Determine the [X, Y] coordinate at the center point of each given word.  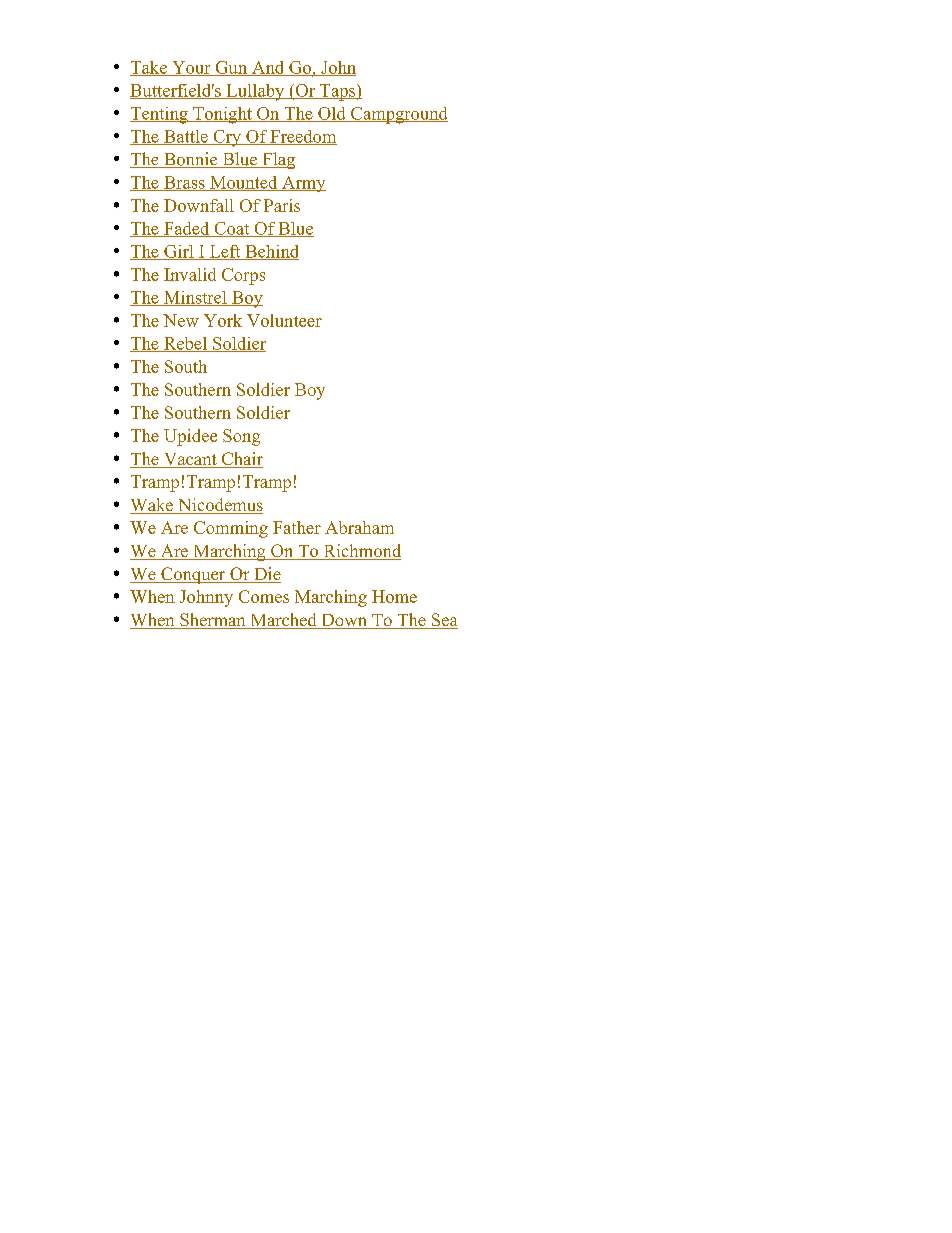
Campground [398, 115]
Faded [187, 229]
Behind [271, 252]
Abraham [359, 527]
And [268, 68]
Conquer [193, 575]
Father [297, 527]
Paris [282, 205]
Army [303, 184]
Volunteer [284, 320]
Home [394, 596]
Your [191, 68]
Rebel [185, 344]
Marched [283, 621]
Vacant [190, 460]
